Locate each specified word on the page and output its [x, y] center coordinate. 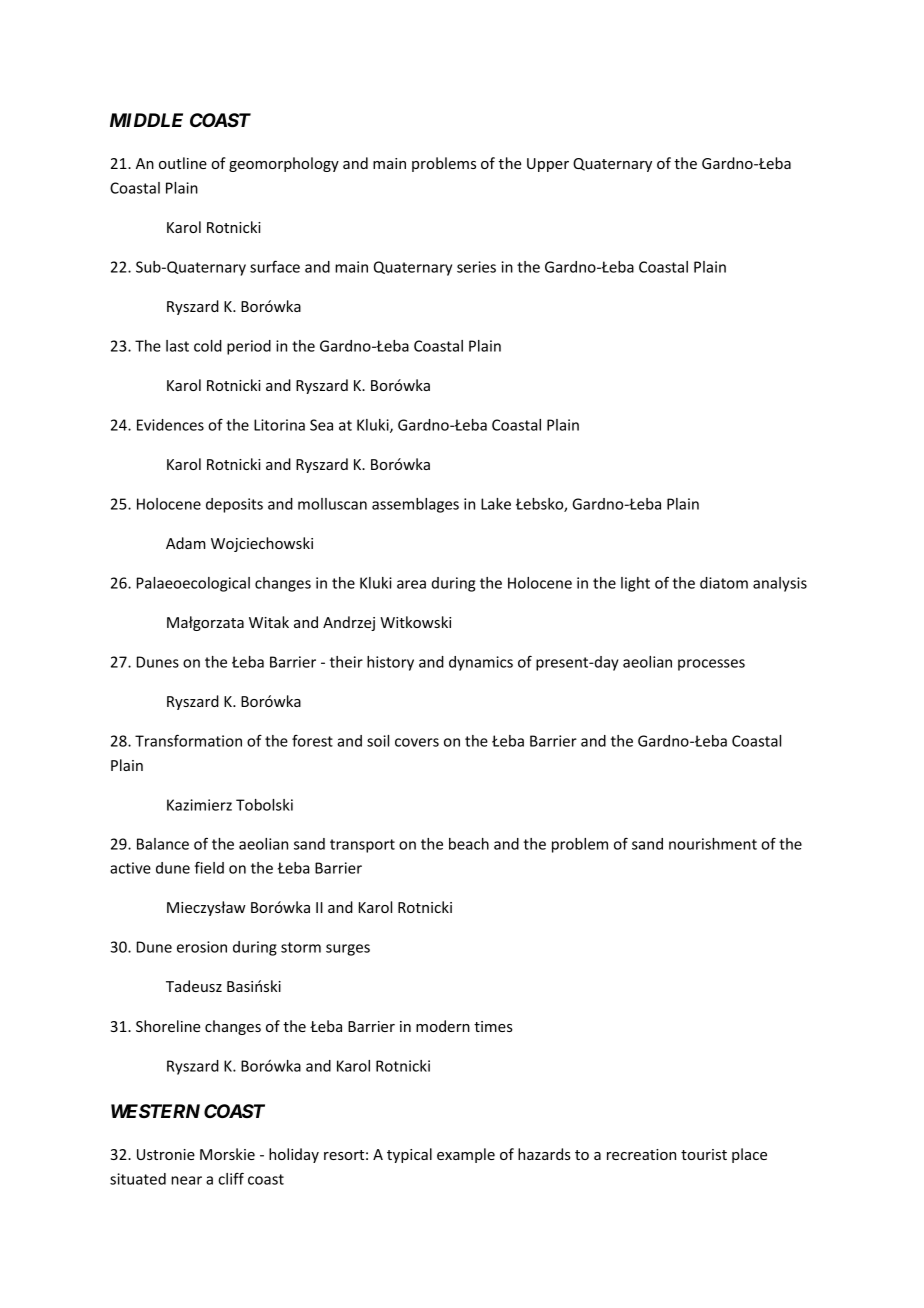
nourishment [713, 844]
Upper [548, 165]
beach [469, 844]
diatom [724, 583]
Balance [163, 844]
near [186, 1180]
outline [183, 163]
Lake [496, 504]
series [476, 267]
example [466, 1155]
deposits [234, 505]
